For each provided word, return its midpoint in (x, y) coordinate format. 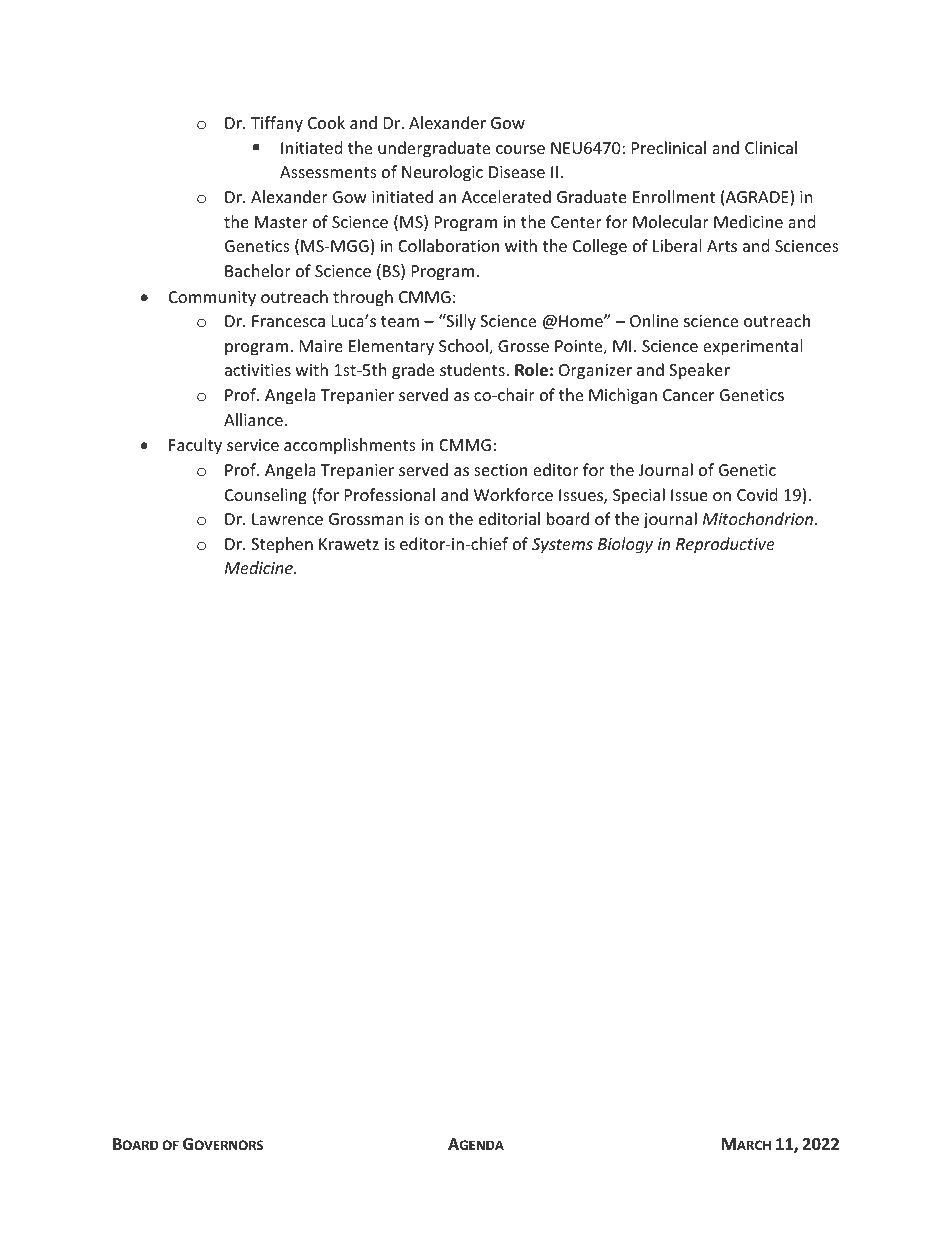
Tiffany (277, 124)
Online (654, 320)
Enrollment (674, 196)
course (520, 149)
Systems (562, 546)
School (464, 347)
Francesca (288, 321)
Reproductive (725, 545)
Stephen (282, 545)
